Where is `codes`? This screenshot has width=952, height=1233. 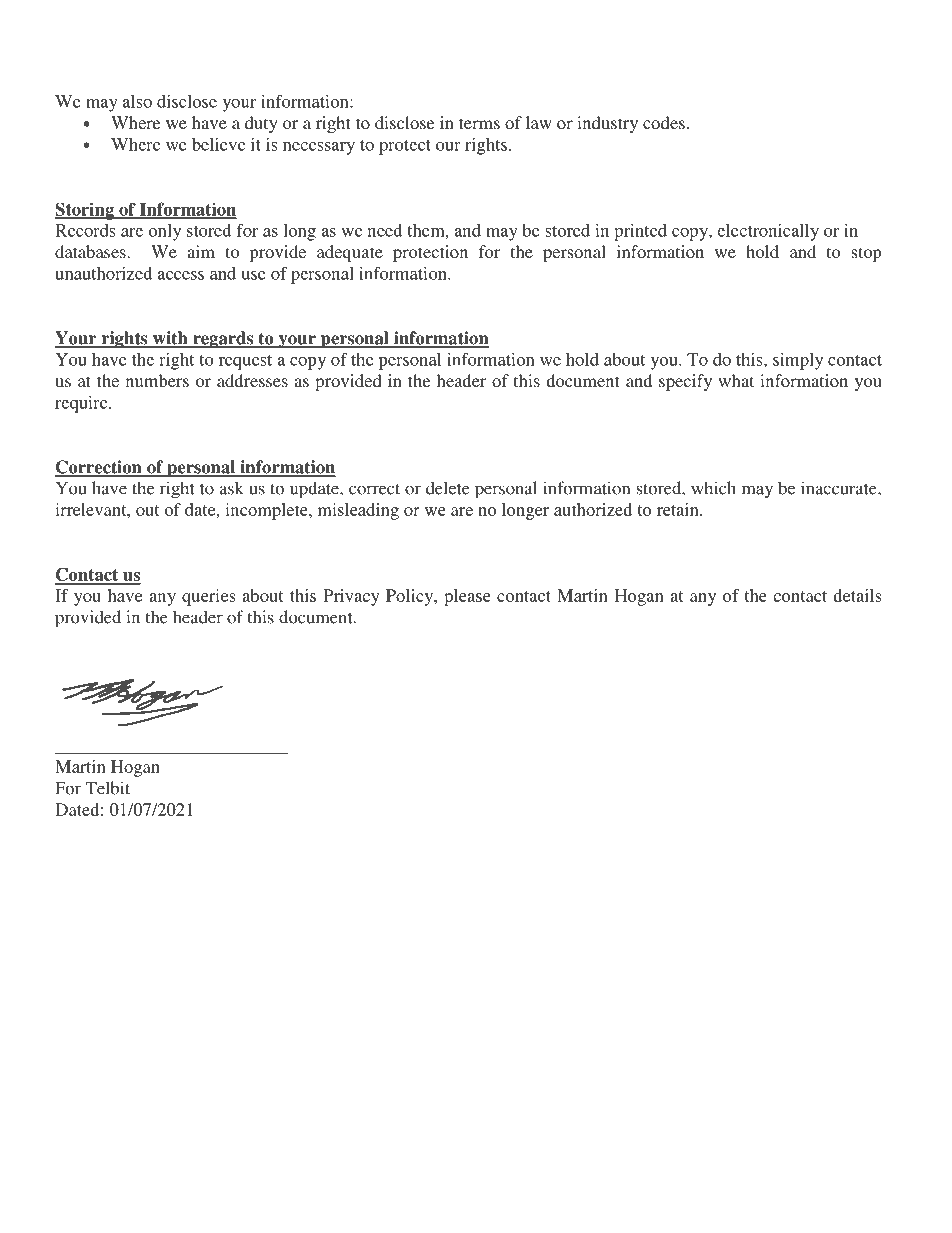
codes is located at coordinates (664, 122).
